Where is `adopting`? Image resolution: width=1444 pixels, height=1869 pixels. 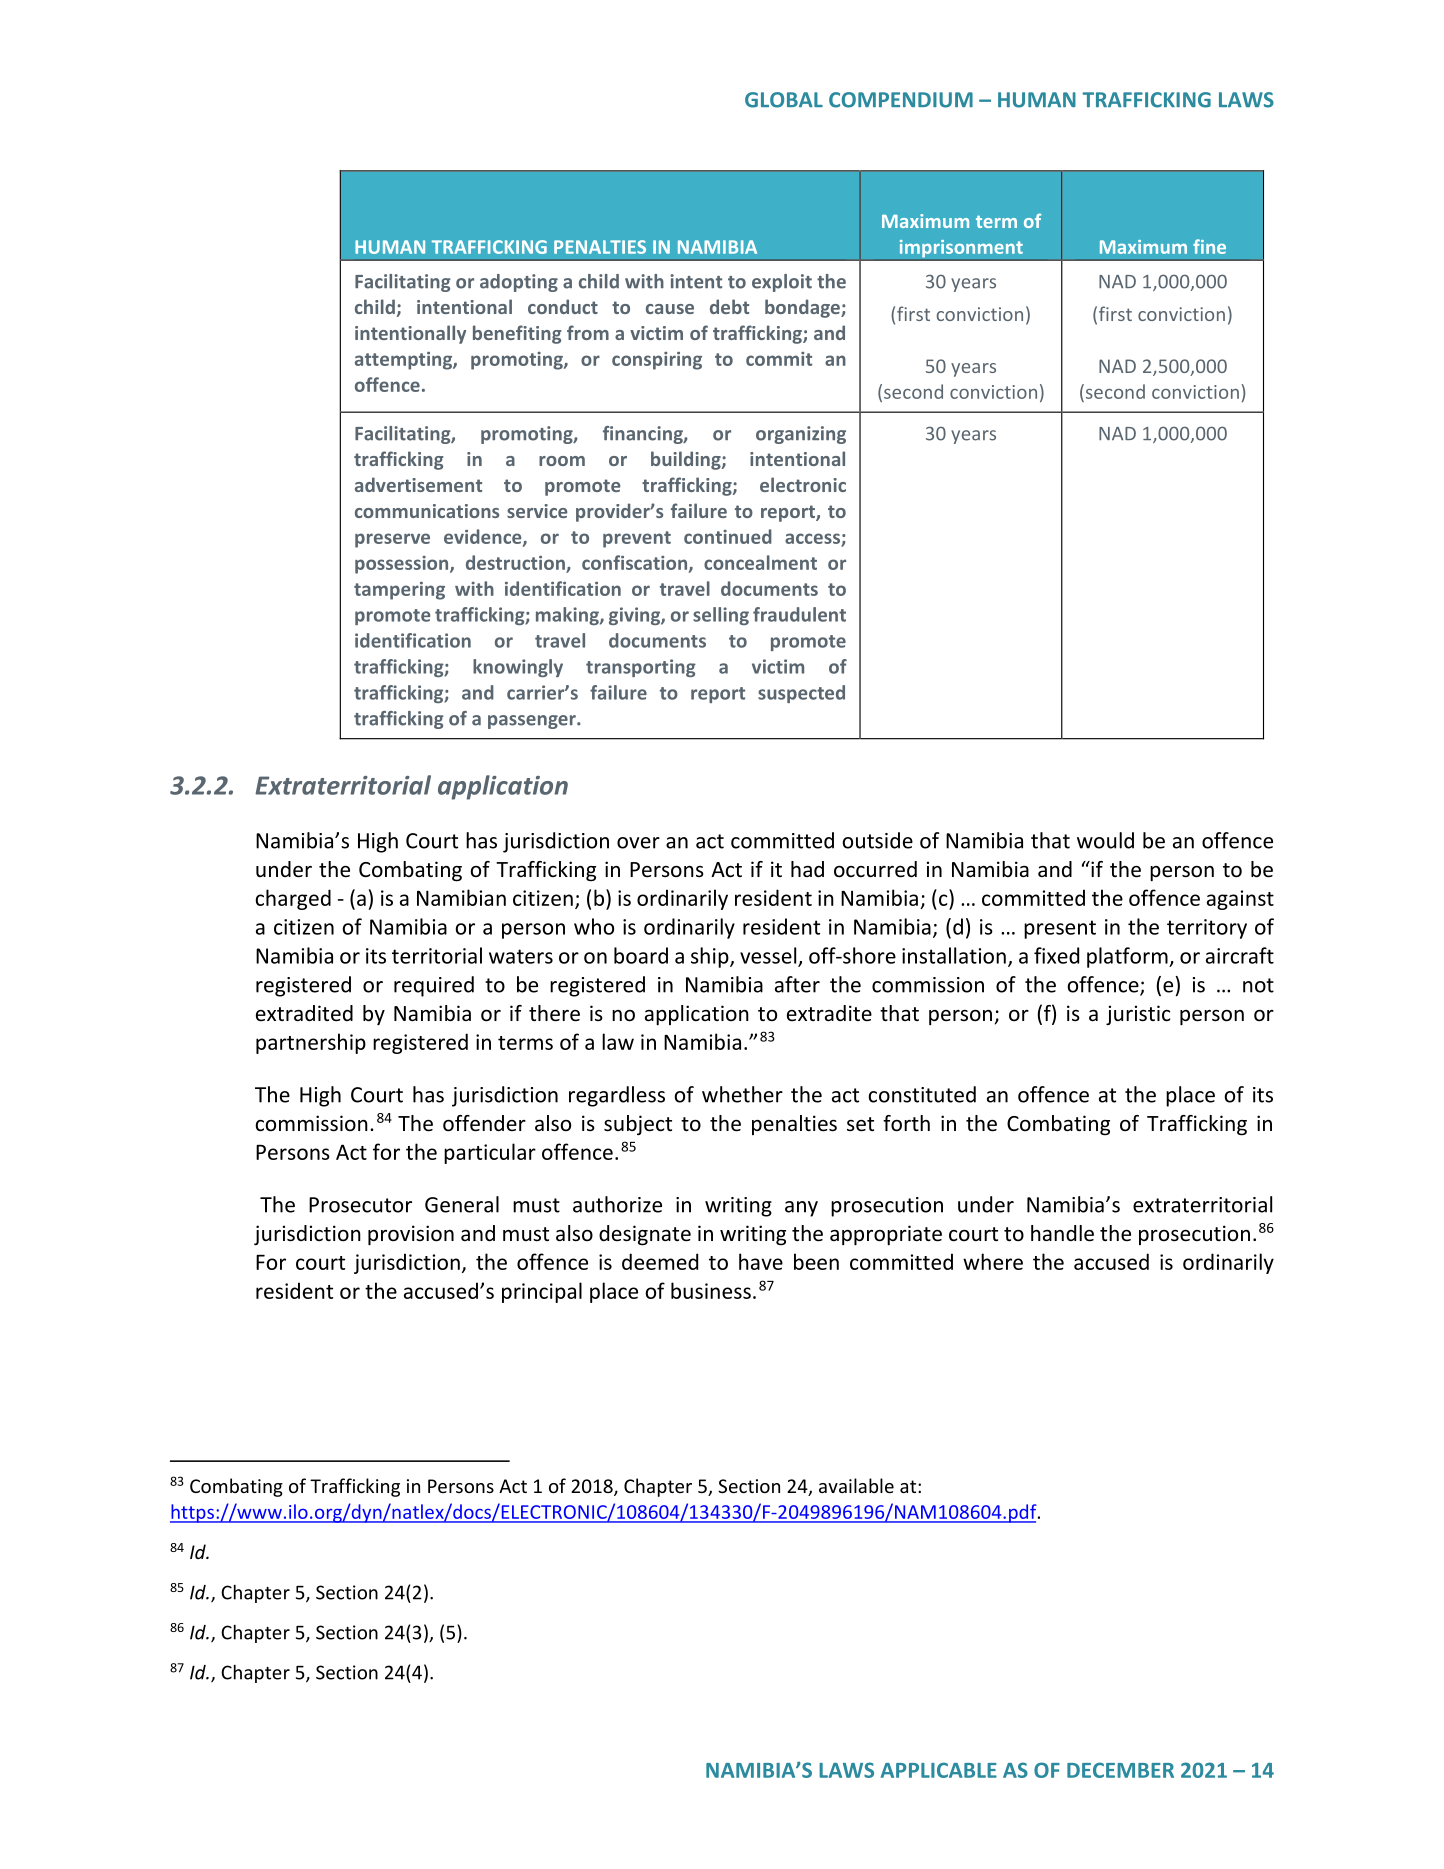
adopting is located at coordinates (519, 283).
